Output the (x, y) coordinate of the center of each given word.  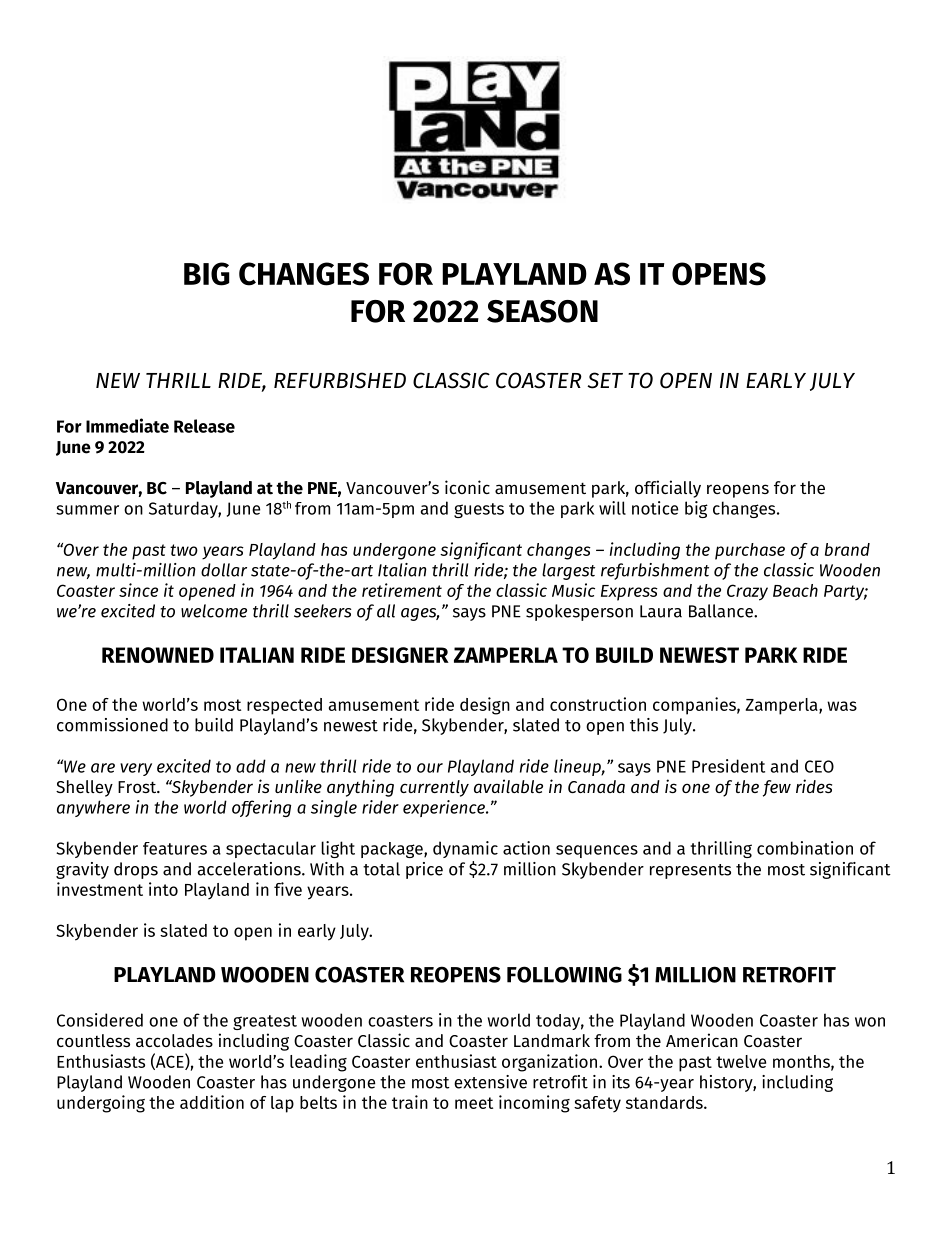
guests (479, 510)
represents (690, 871)
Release (204, 426)
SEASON (542, 311)
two (184, 550)
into (163, 889)
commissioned (112, 725)
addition (212, 1102)
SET (605, 380)
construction (598, 704)
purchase (750, 551)
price (424, 870)
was (842, 706)
